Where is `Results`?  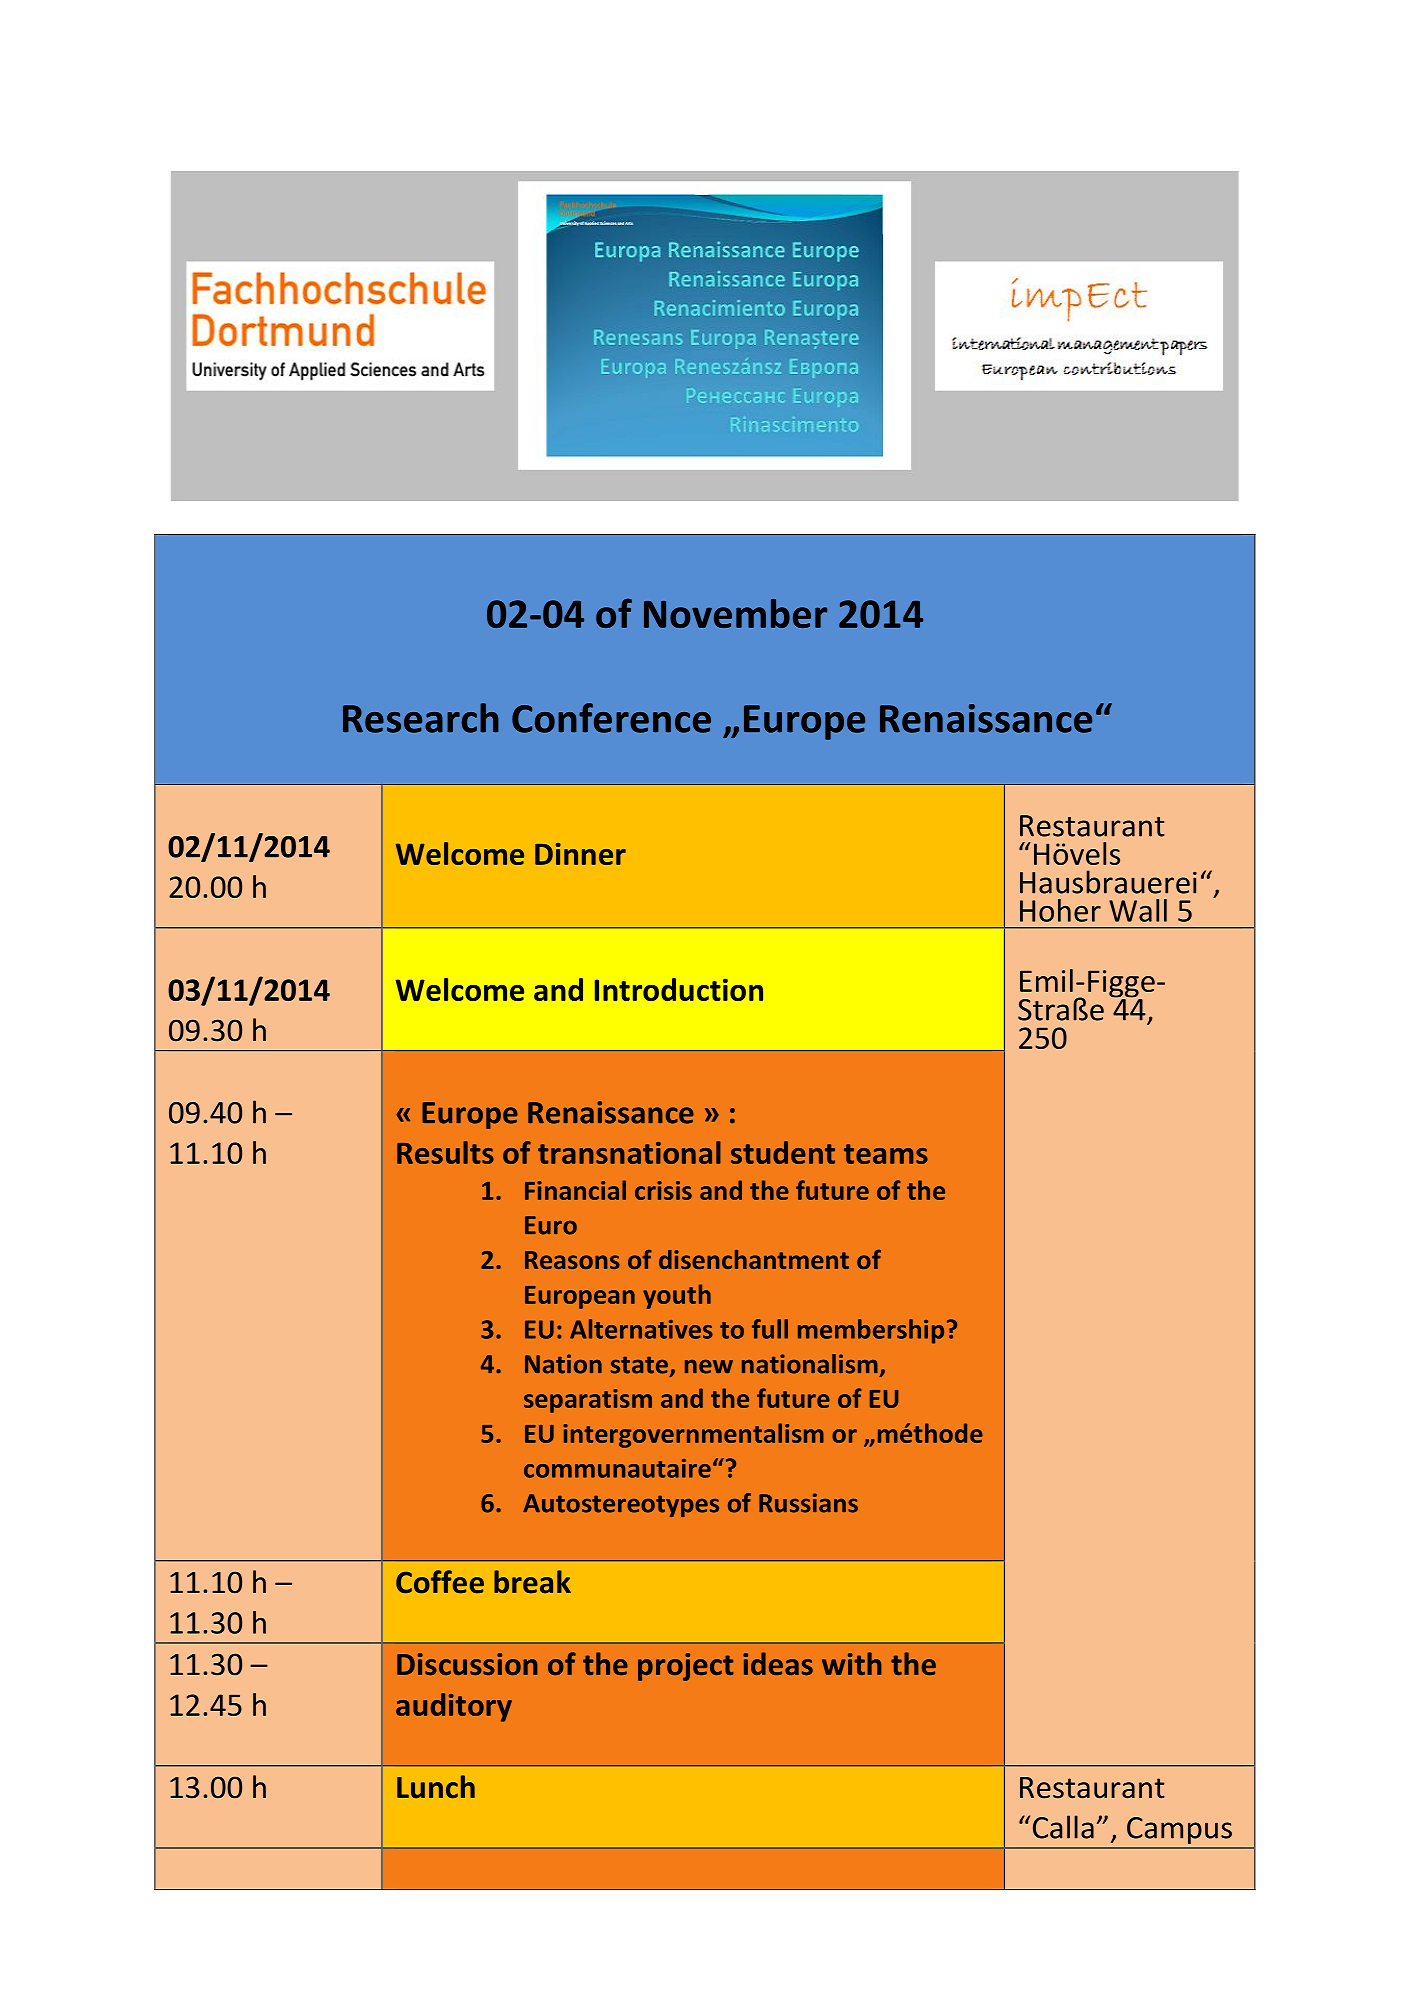
Results is located at coordinates (445, 1152).
